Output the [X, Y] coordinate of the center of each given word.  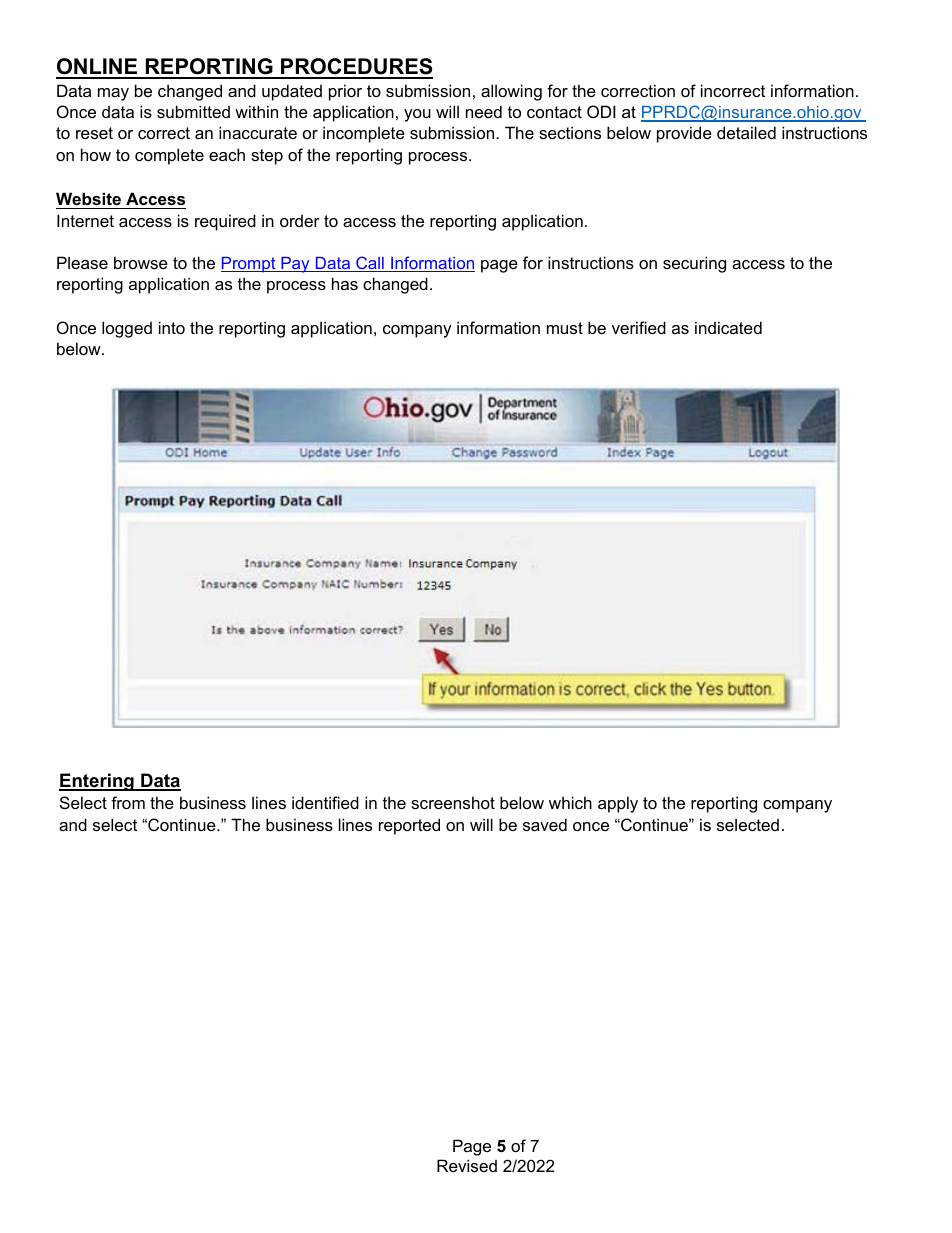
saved [545, 824]
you [417, 115]
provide [684, 134]
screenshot [453, 802]
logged [127, 329]
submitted [193, 111]
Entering [97, 782]
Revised [467, 1165]
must [565, 328]
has [345, 283]
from [128, 802]
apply [618, 804]
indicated [728, 327]
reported [409, 826]
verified [639, 327]
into [172, 327]
